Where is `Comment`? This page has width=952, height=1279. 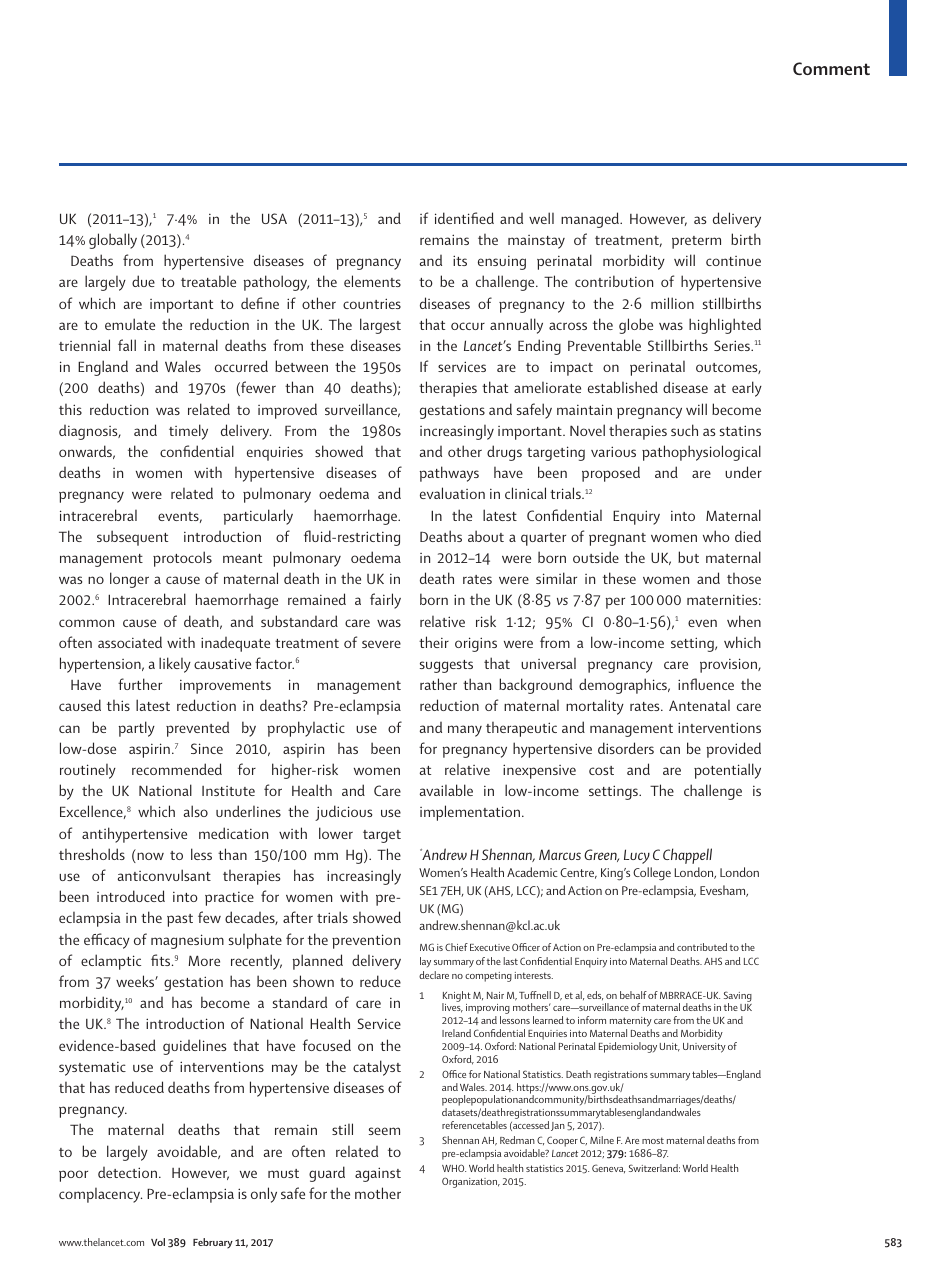 Comment is located at coordinates (831, 68).
